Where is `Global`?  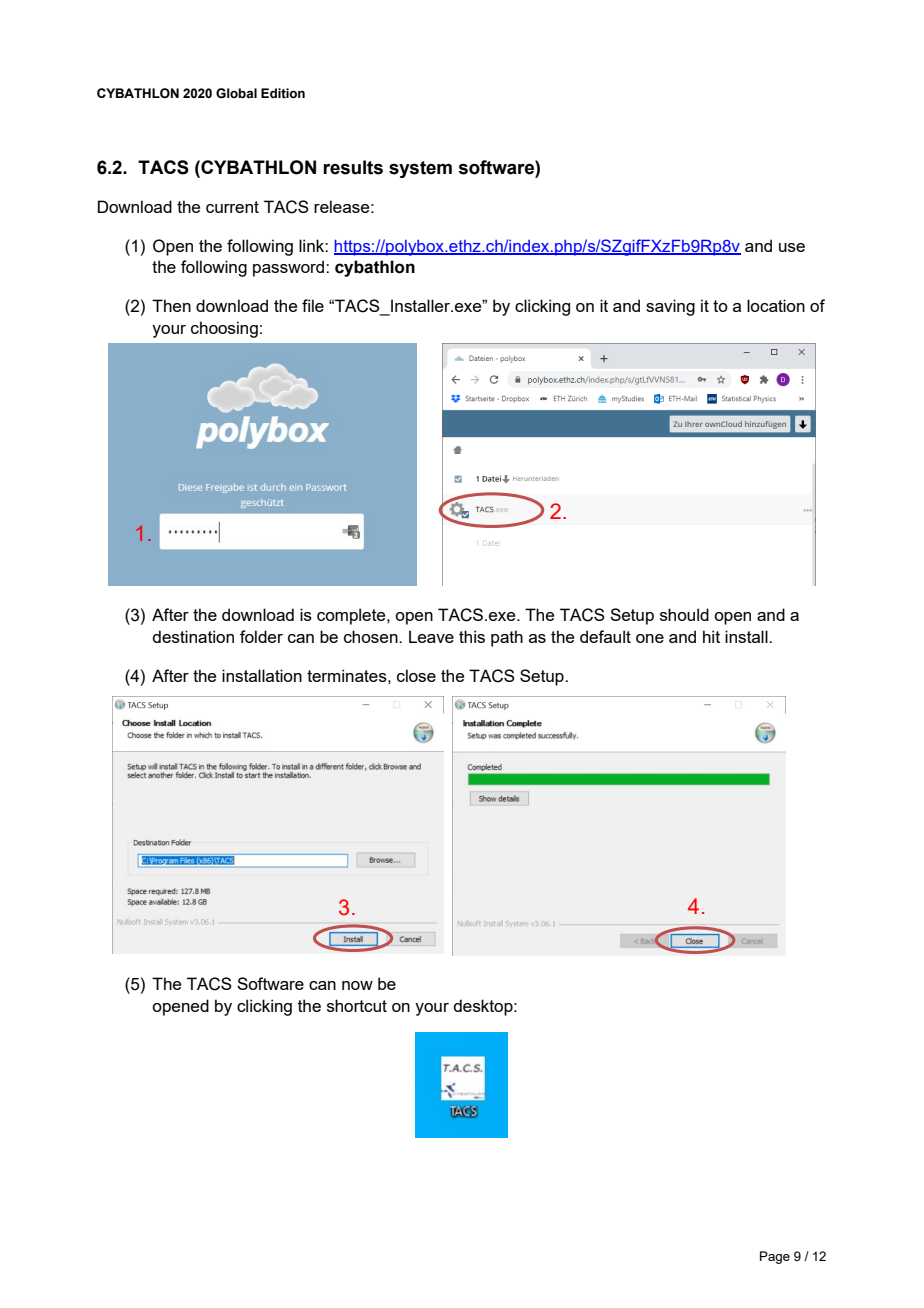 Global is located at coordinates (236, 93).
